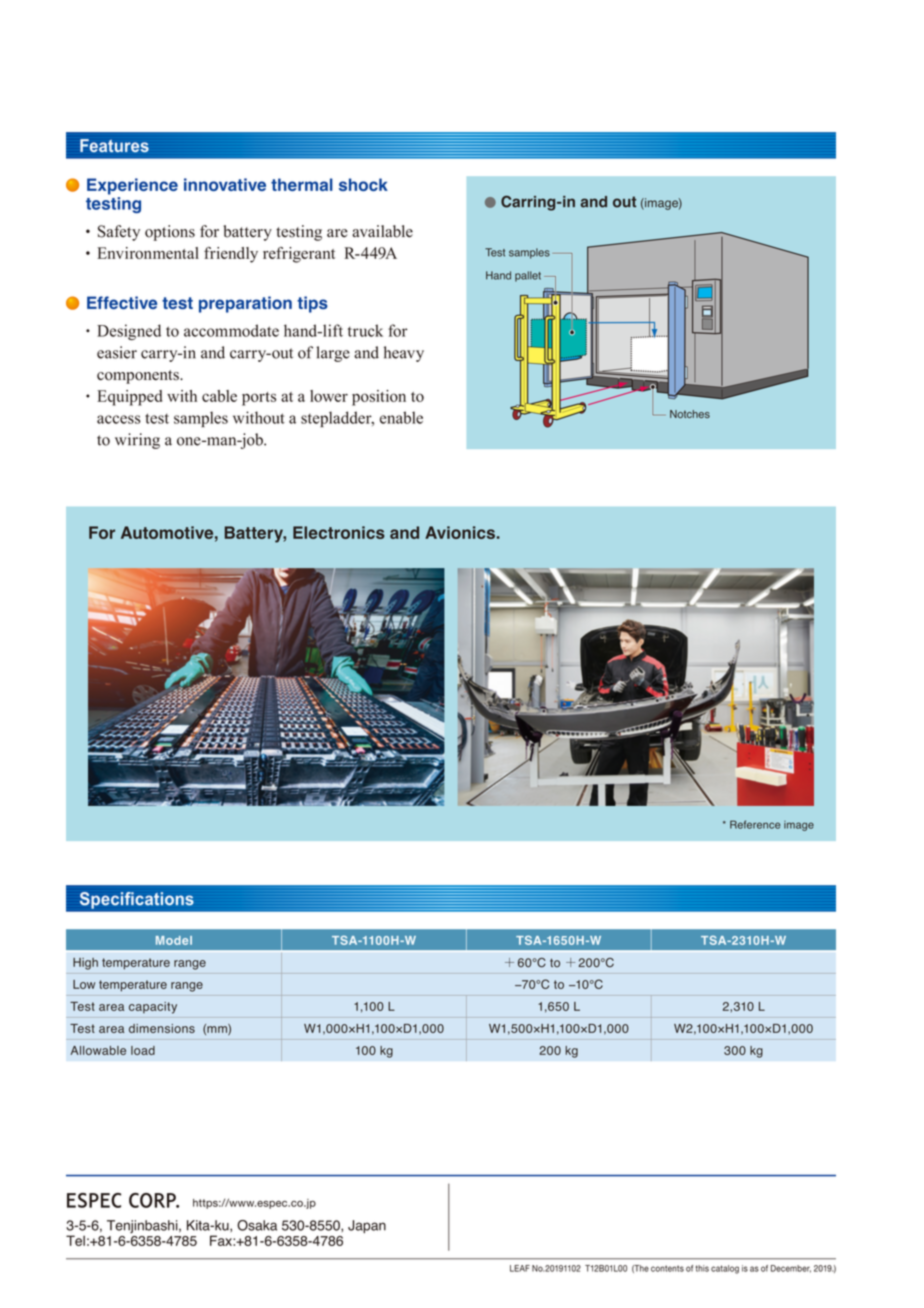 The width and height of the screenshot is (924, 1308). What do you see at coordinates (528, 276) in the screenshot?
I see `pallet` at bounding box center [528, 276].
